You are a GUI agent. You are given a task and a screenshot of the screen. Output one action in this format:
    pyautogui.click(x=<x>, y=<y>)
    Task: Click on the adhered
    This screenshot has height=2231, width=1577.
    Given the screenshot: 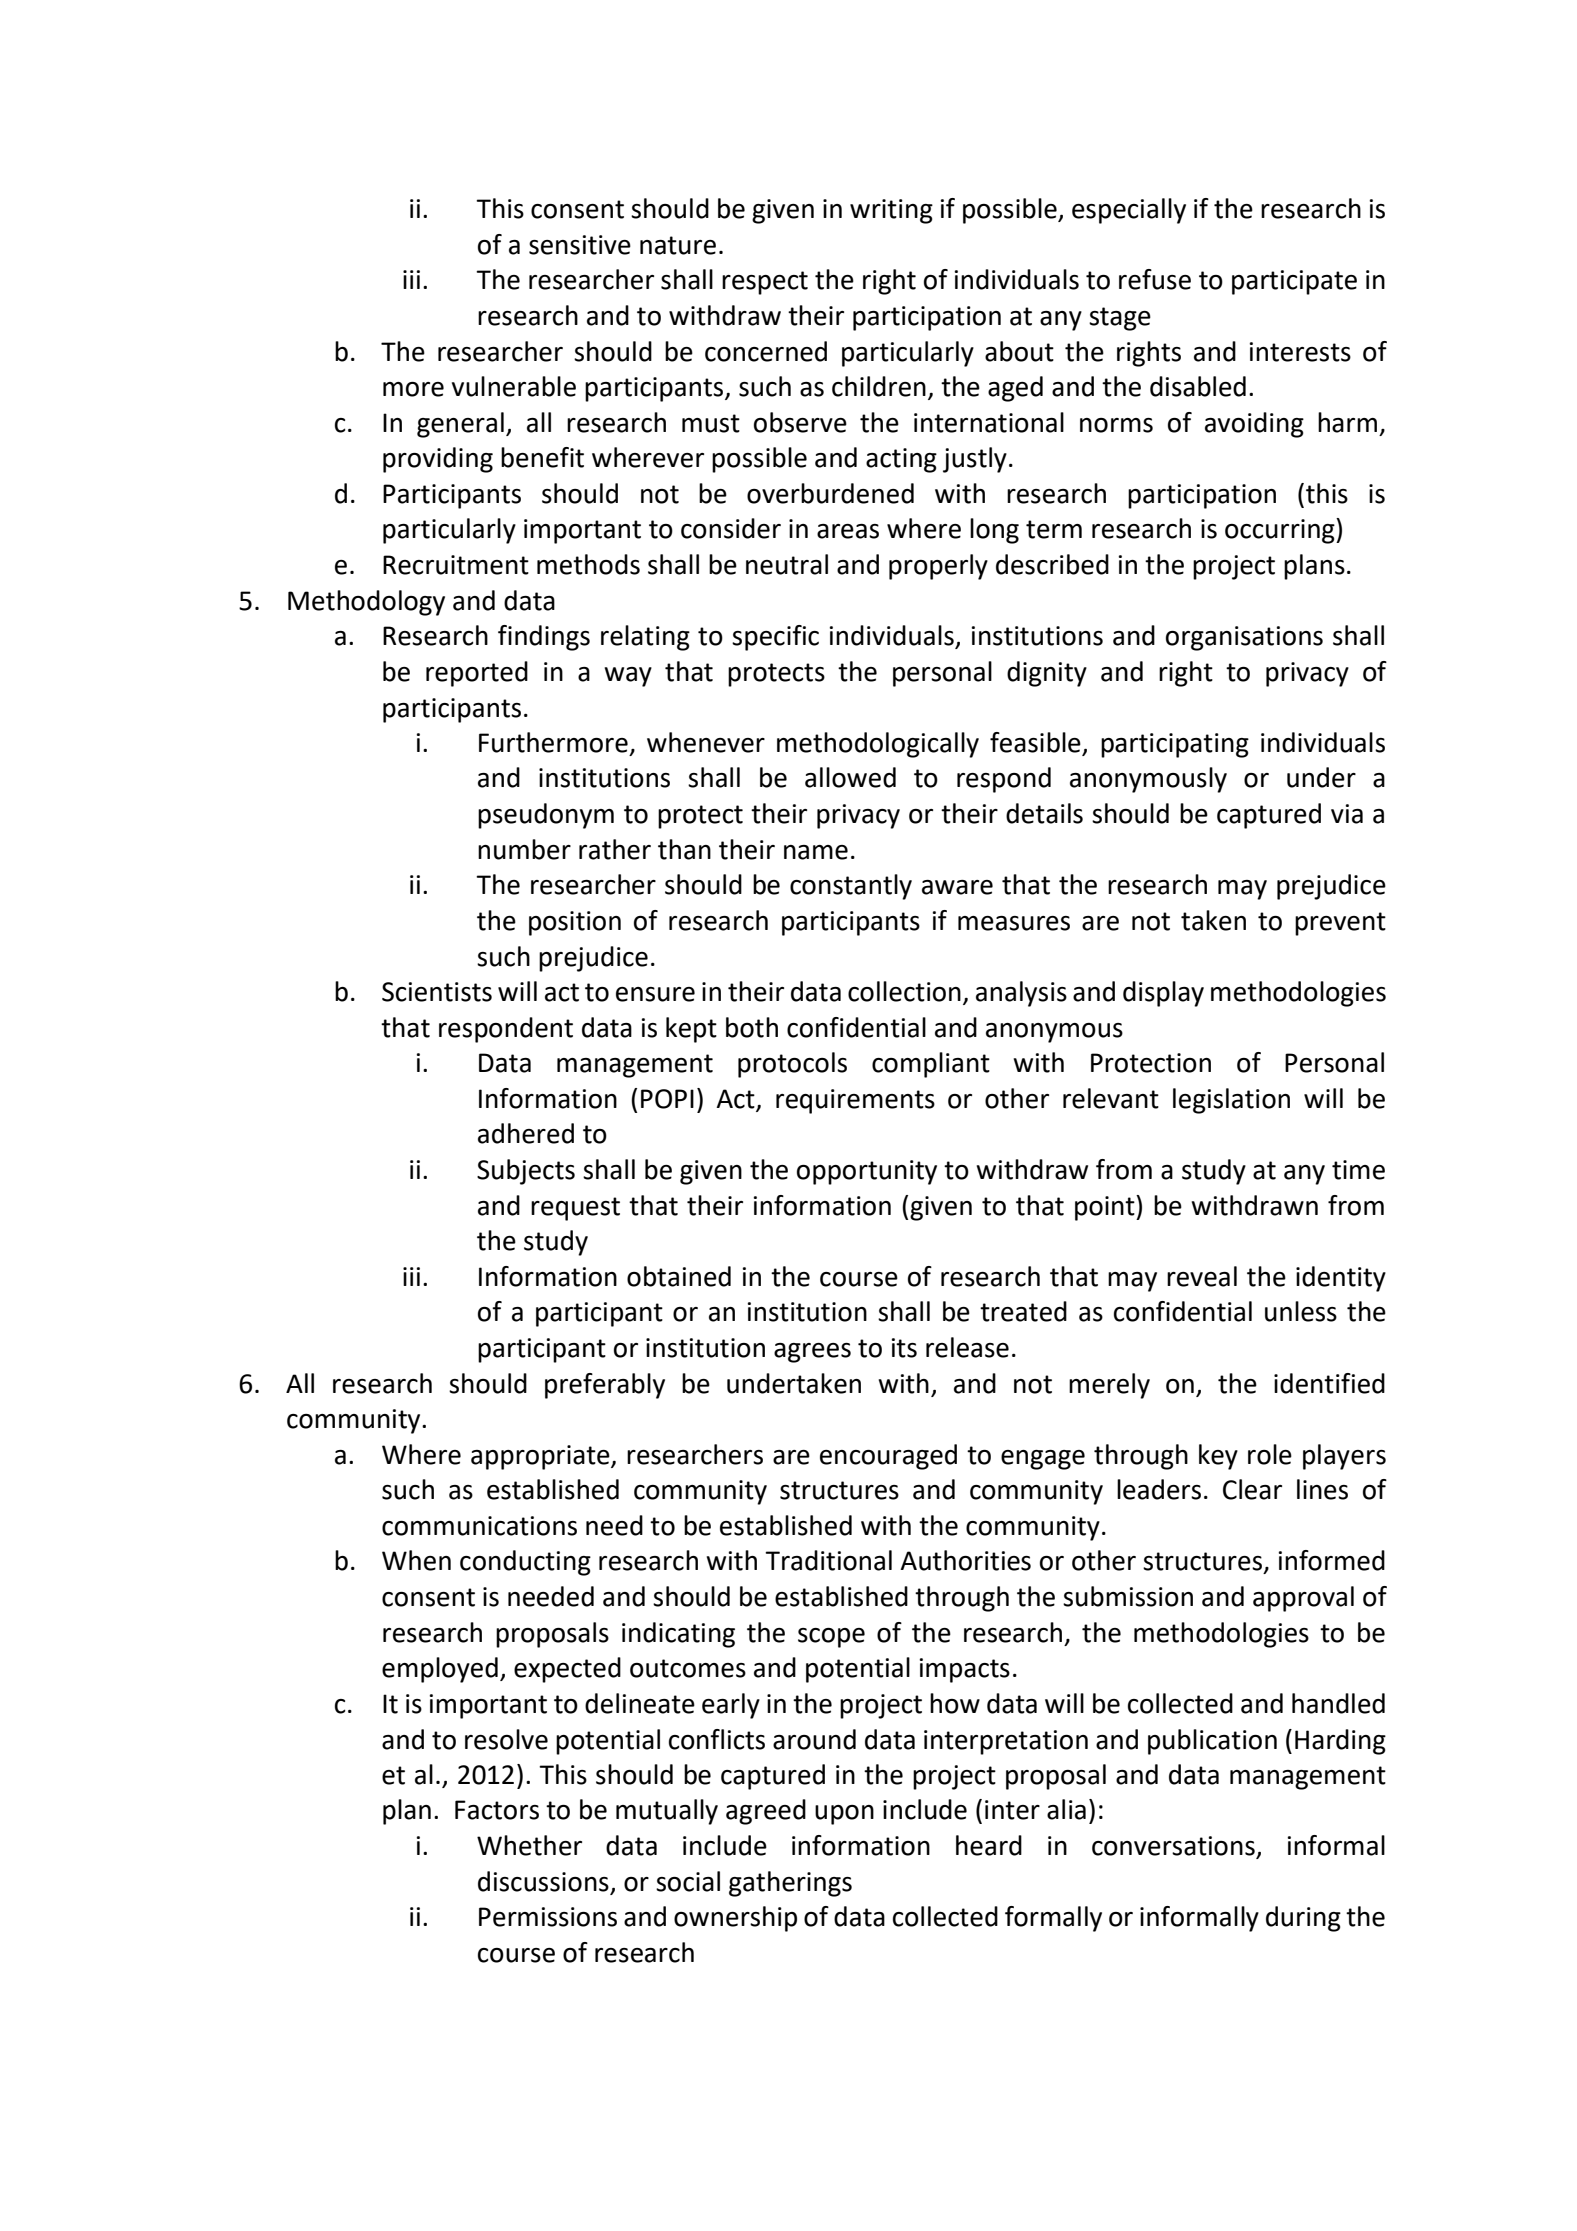 What is the action you would take?
    pyautogui.click(x=526, y=1133)
